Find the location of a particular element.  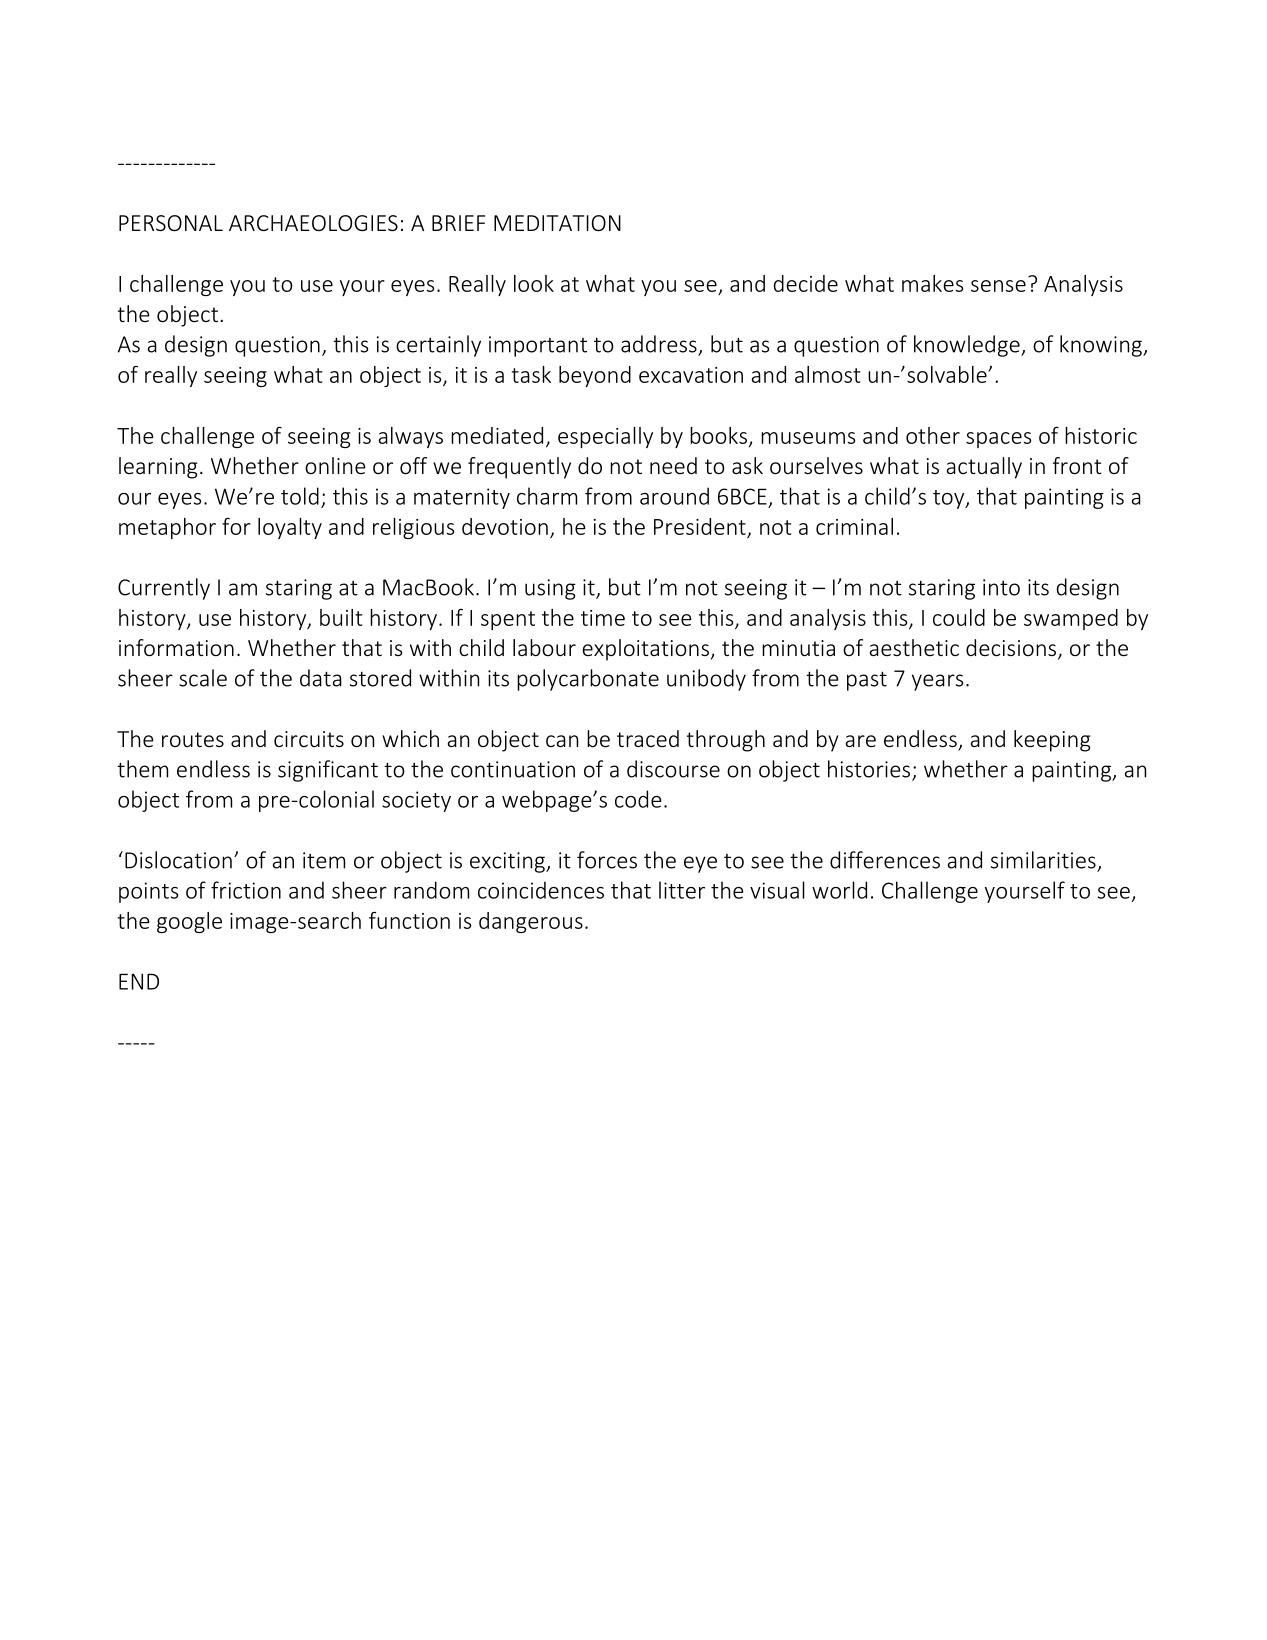

litter is located at coordinates (682, 890).
